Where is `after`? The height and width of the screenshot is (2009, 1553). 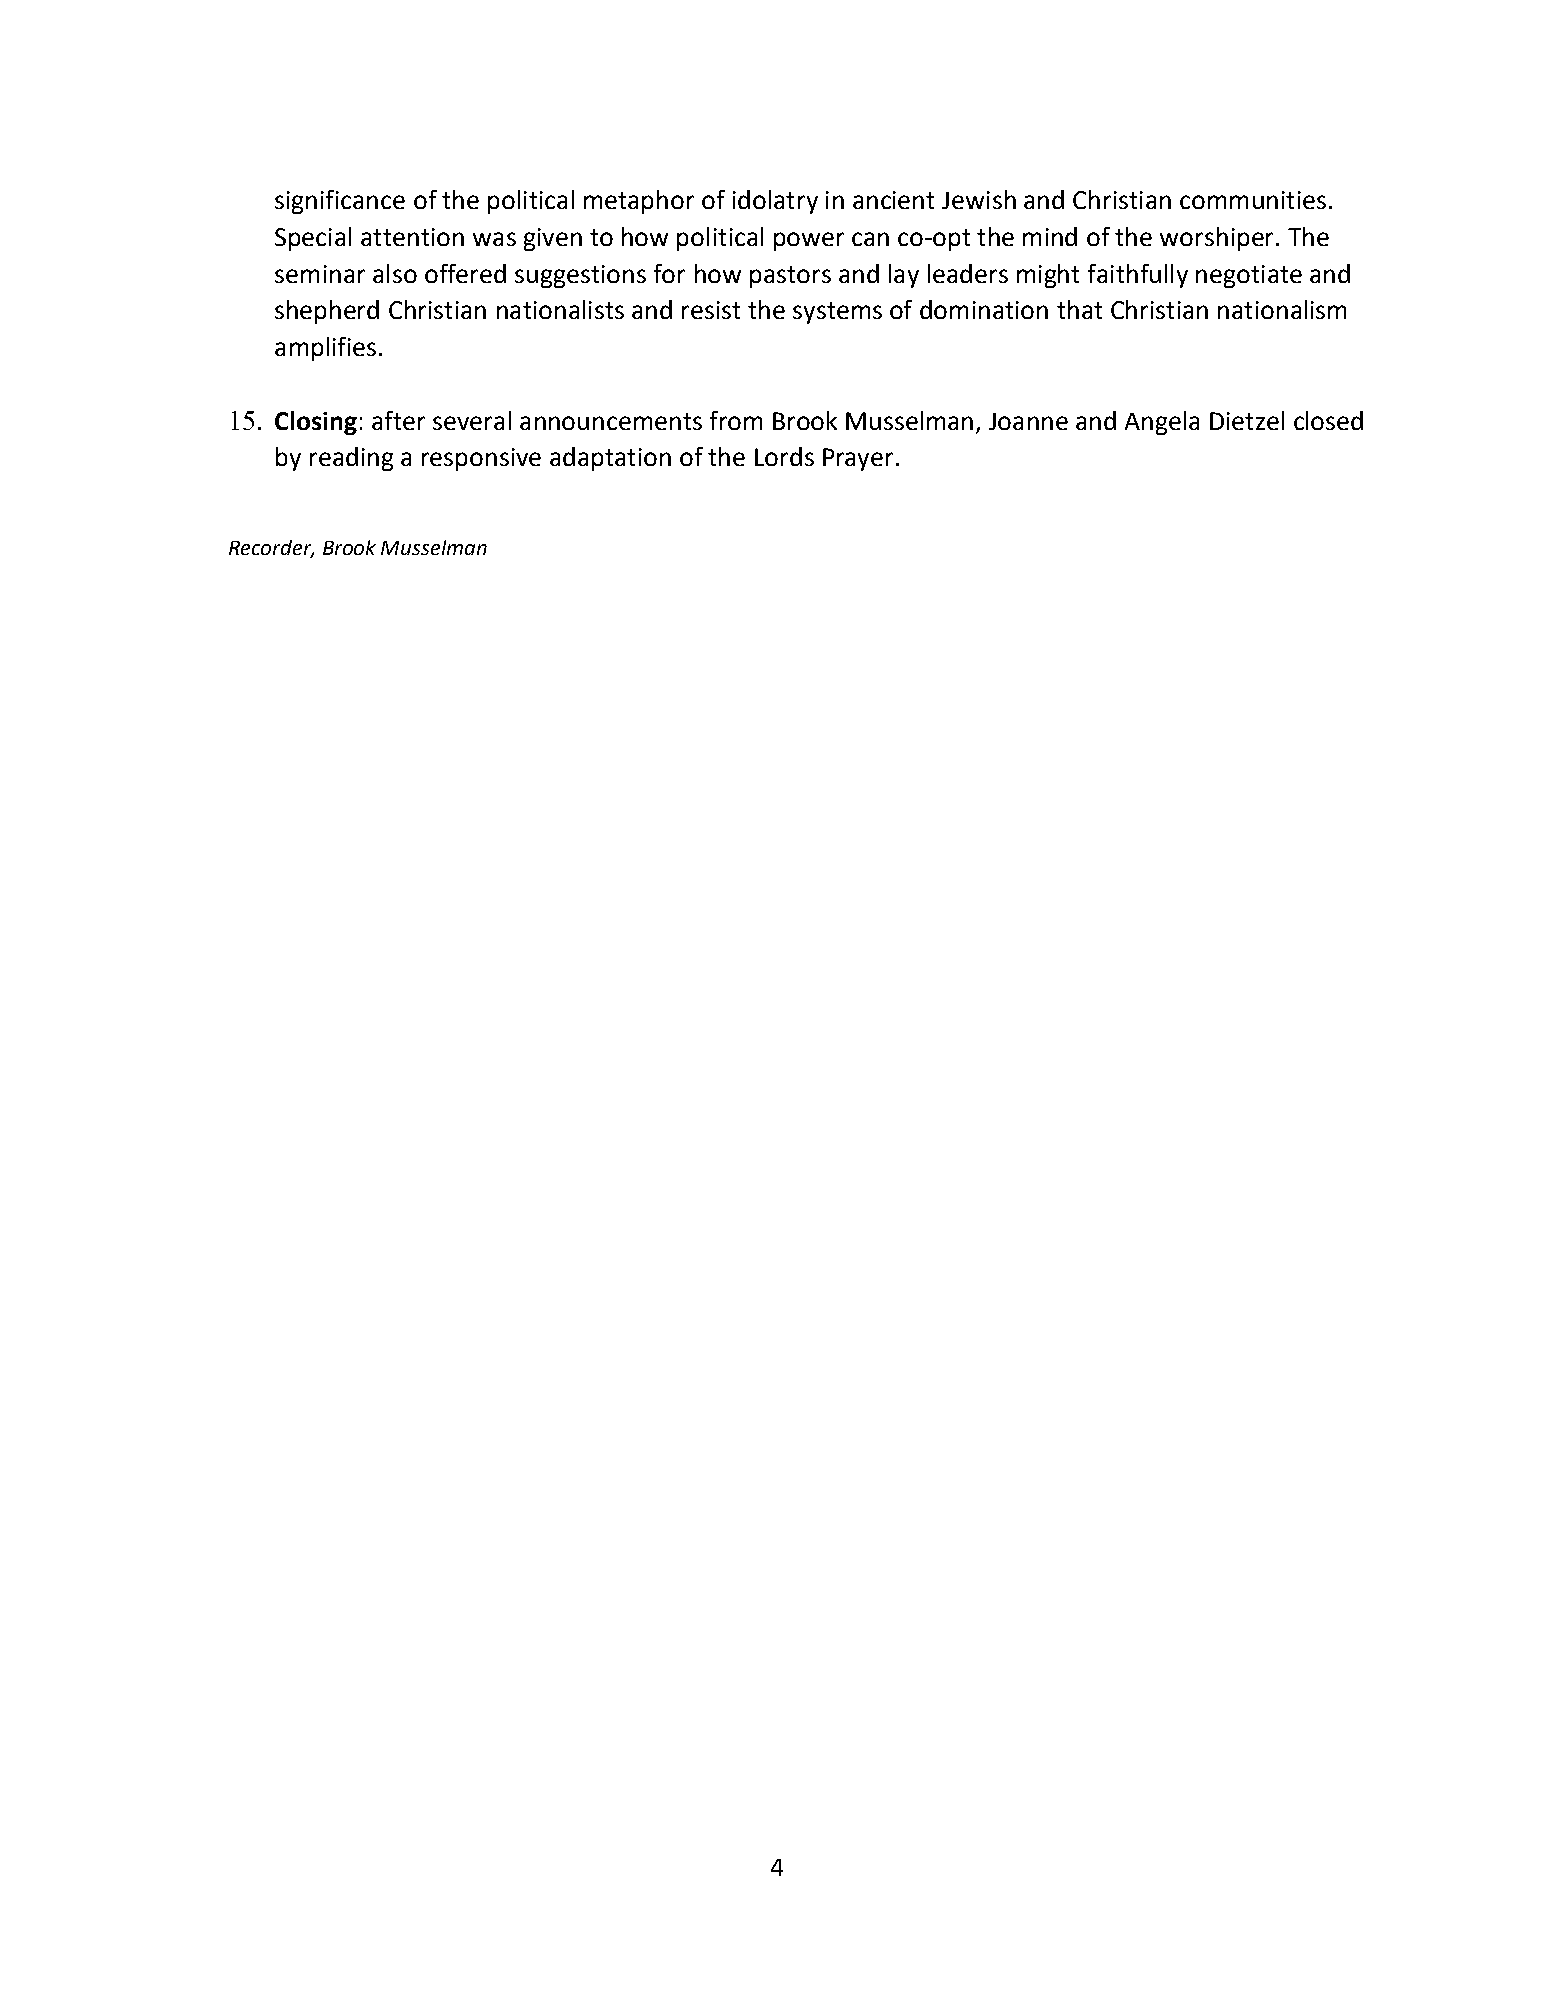 after is located at coordinates (398, 420).
